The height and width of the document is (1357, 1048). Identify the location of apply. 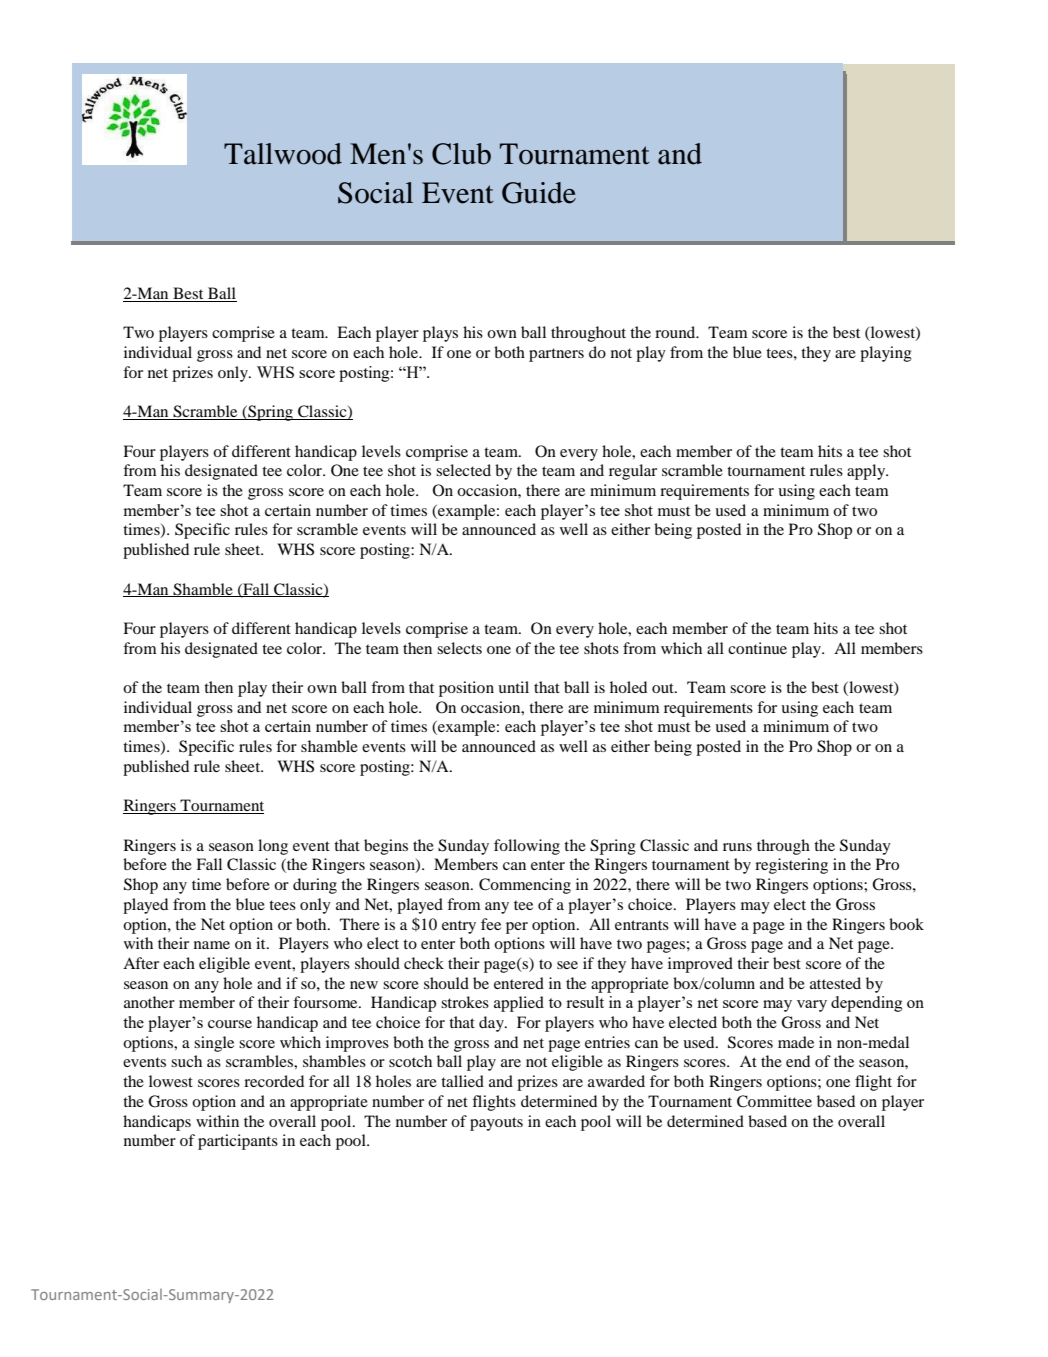
(867, 472).
